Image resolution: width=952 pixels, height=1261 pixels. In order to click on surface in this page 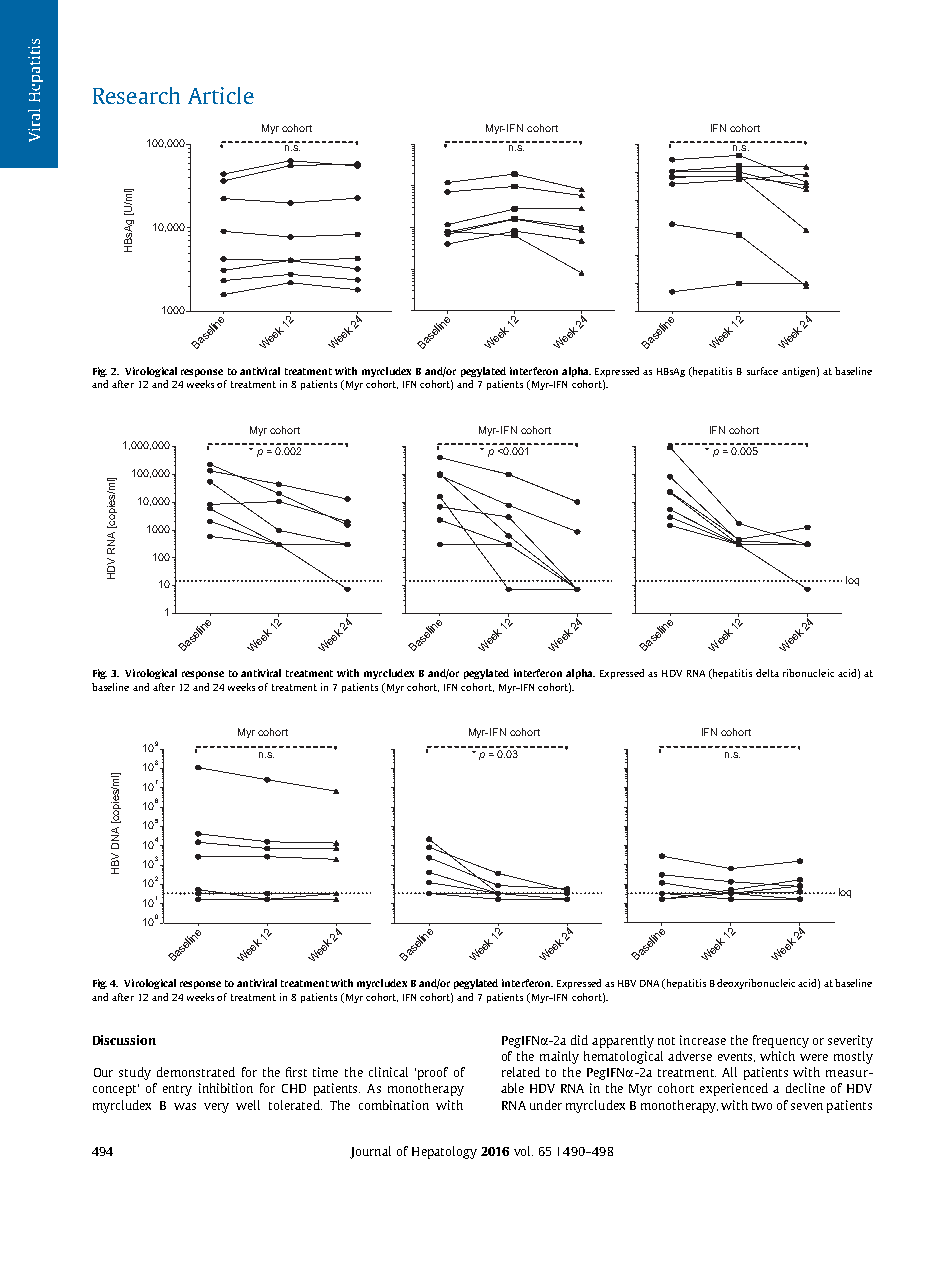, I will do `click(762, 371)`.
